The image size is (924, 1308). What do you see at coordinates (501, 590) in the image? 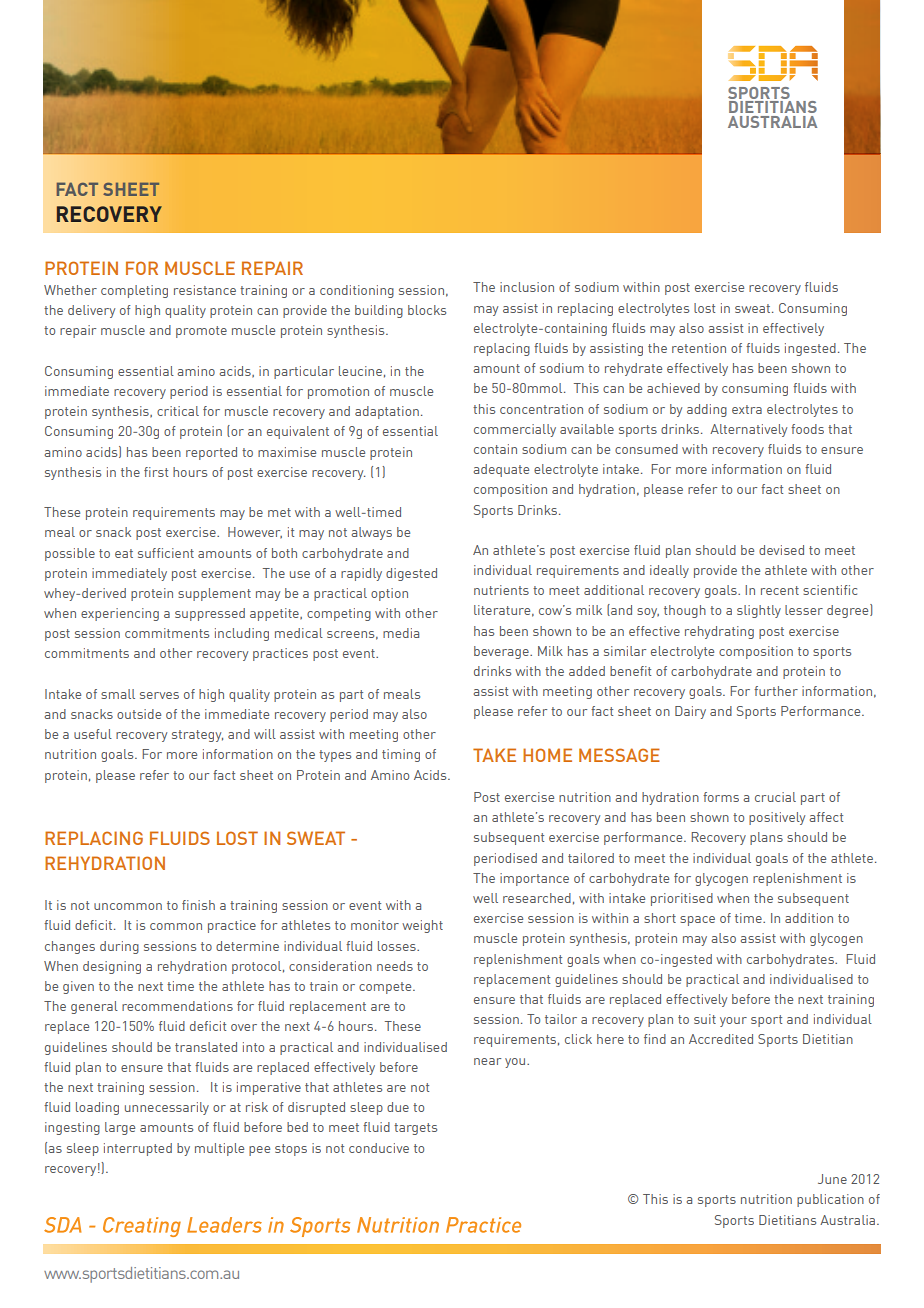
I see `nutrients` at bounding box center [501, 590].
